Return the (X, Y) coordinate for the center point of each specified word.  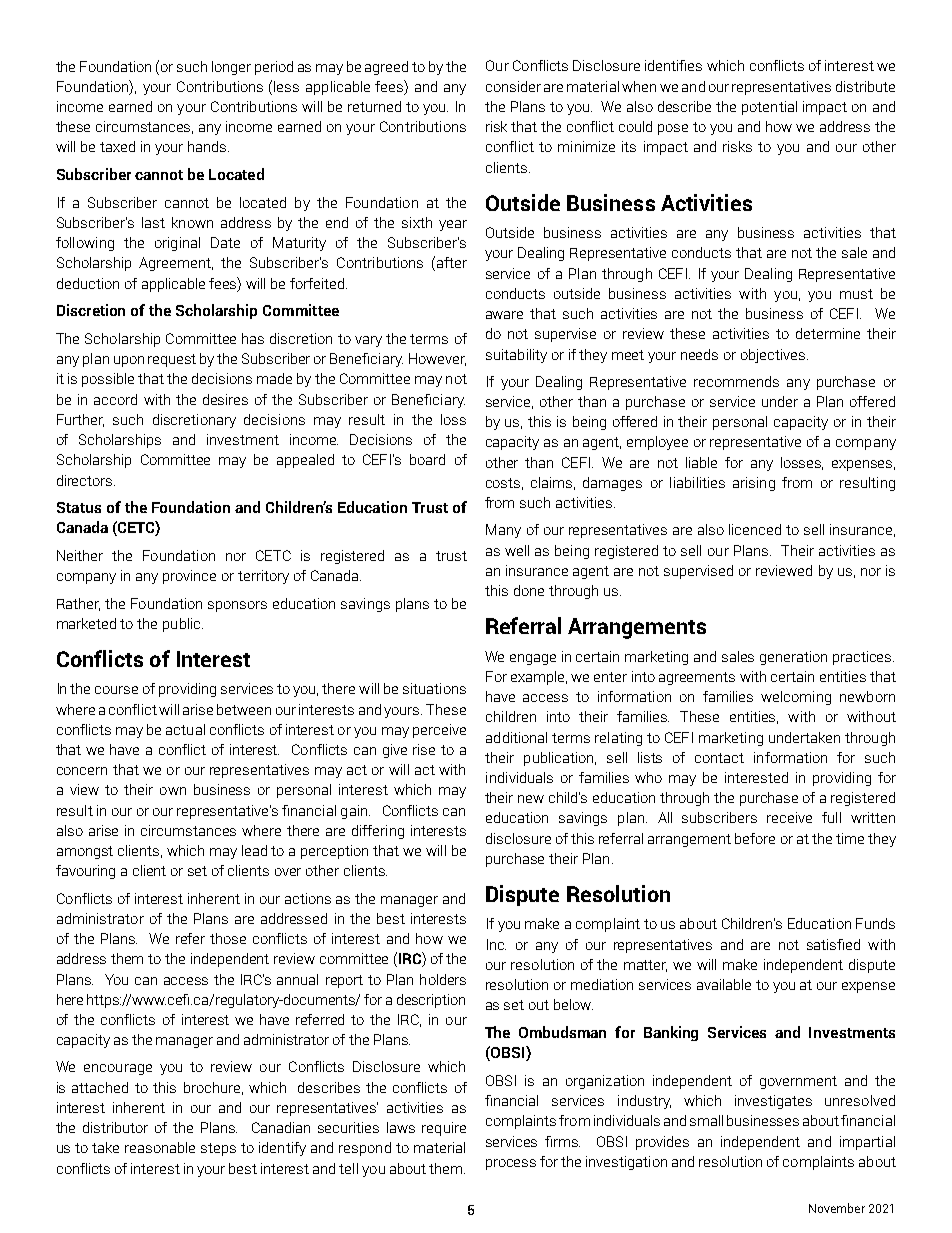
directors (86, 480)
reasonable (160, 1147)
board (427, 459)
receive (789, 817)
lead (254, 850)
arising (754, 484)
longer (231, 68)
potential (769, 108)
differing (378, 832)
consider (513, 86)
